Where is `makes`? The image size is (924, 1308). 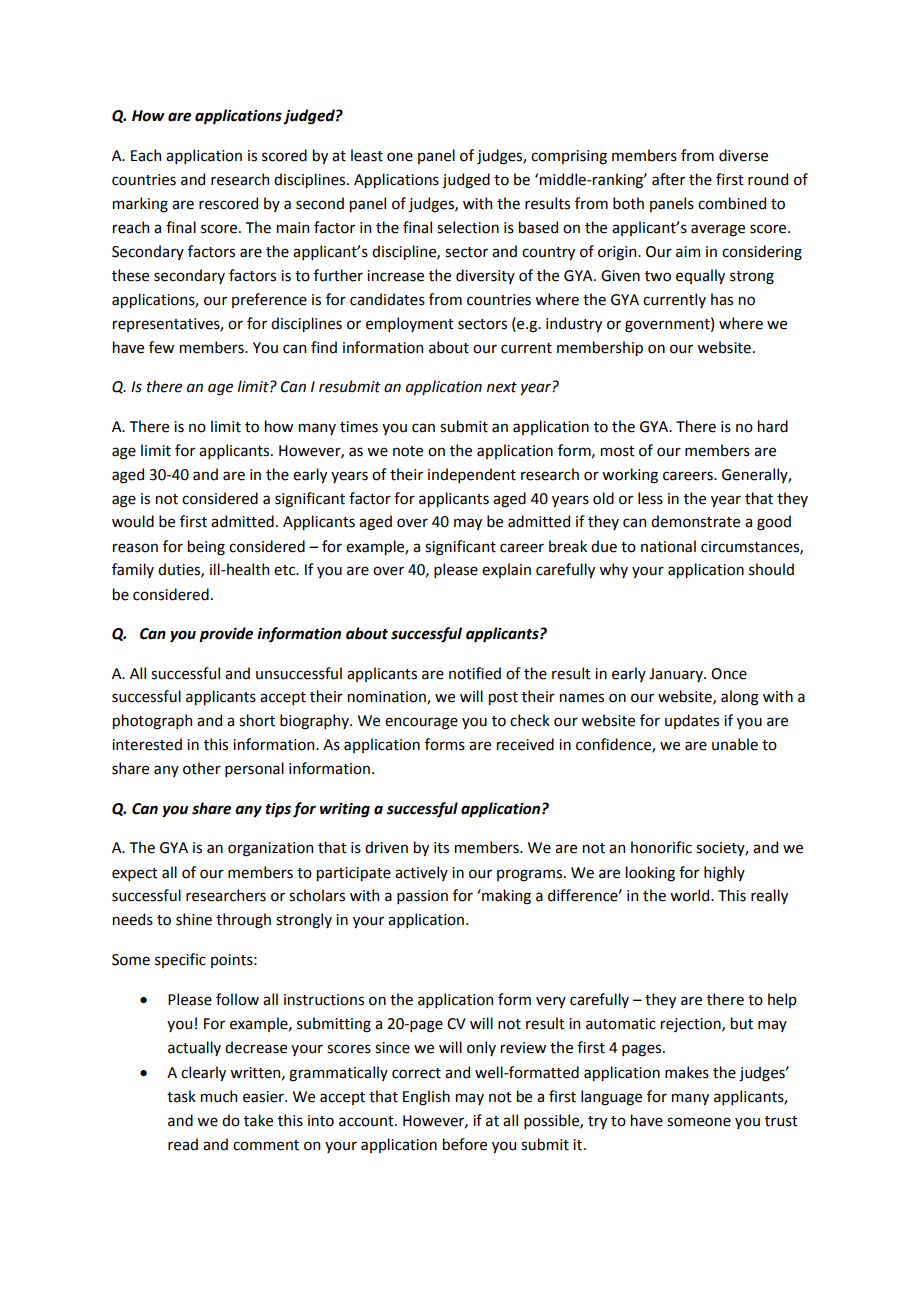 makes is located at coordinates (687, 1072).
